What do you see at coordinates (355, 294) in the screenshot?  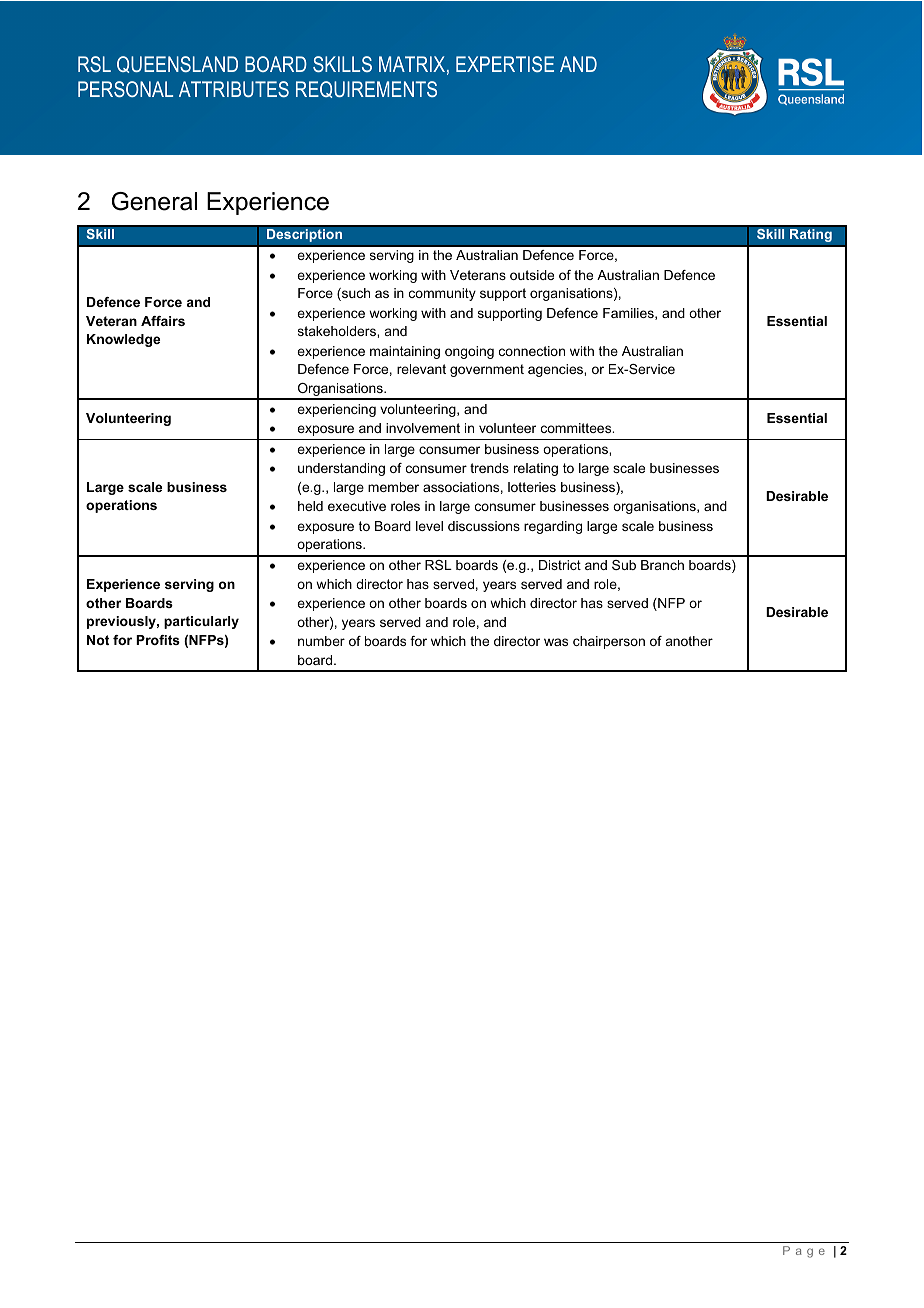 I see `such` at bounding box center [355, 294].
